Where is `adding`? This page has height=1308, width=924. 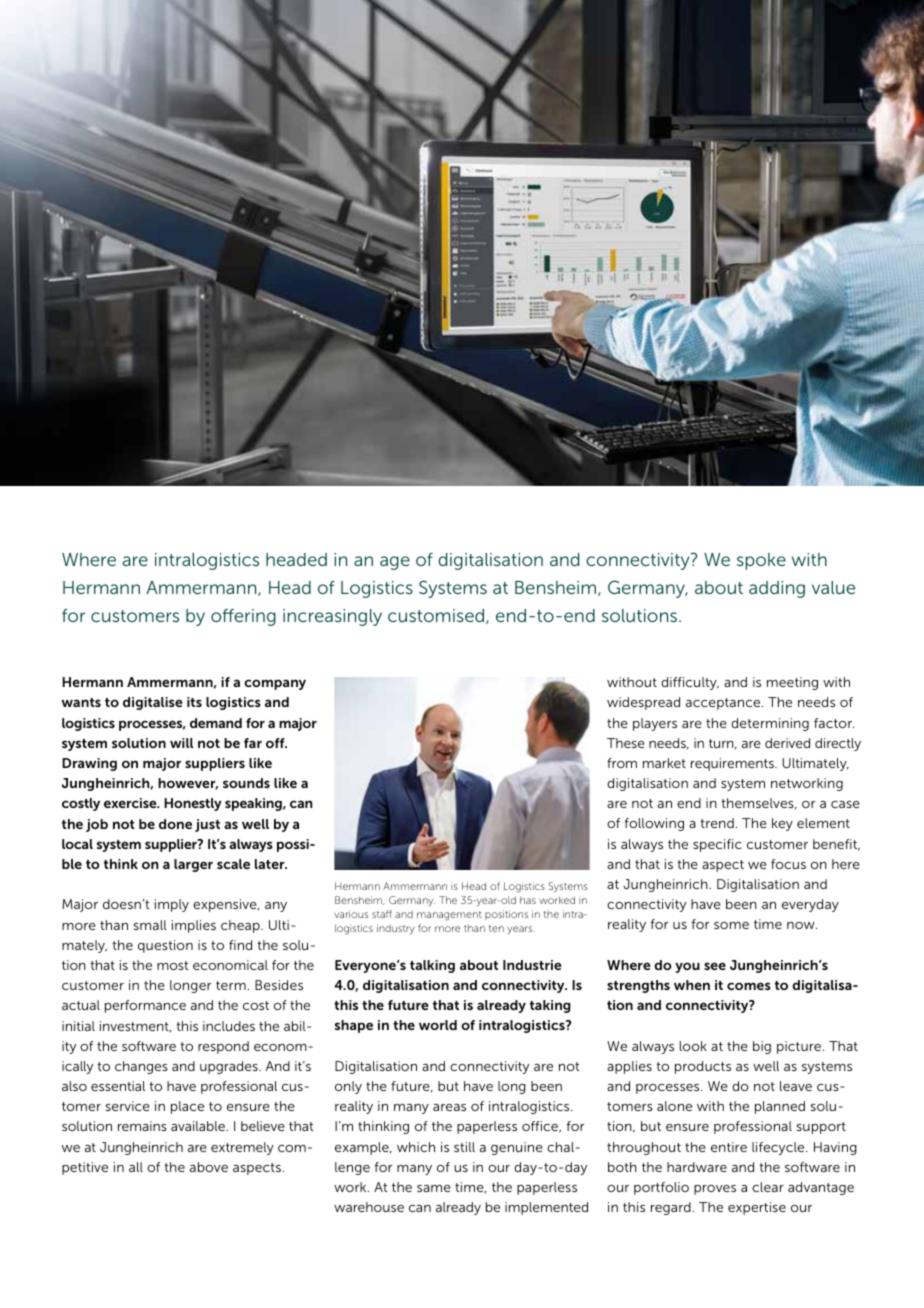 adding is located at coordinates (777, 589).
